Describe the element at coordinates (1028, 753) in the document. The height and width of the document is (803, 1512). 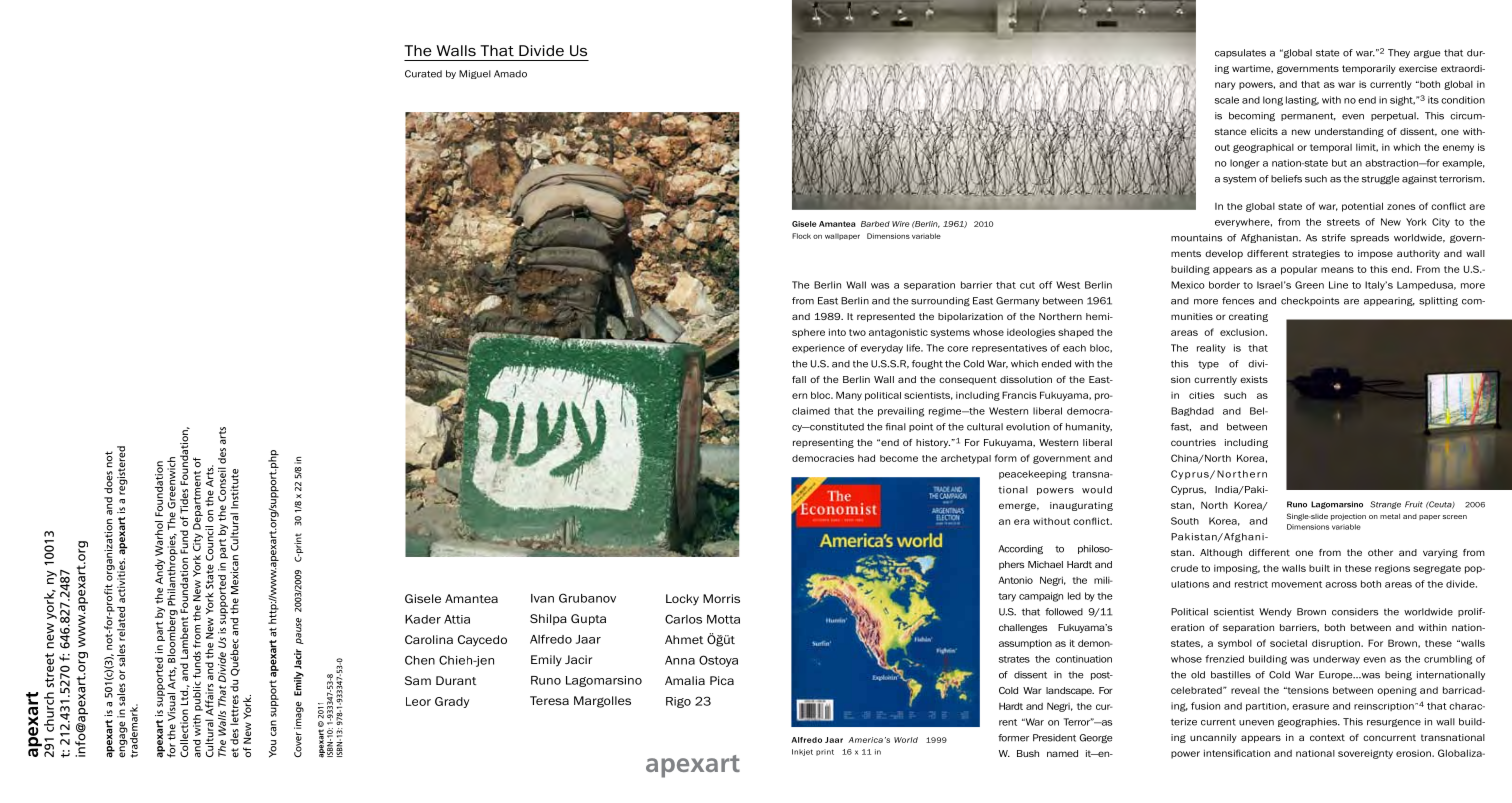
I see `Bush` at that location.
